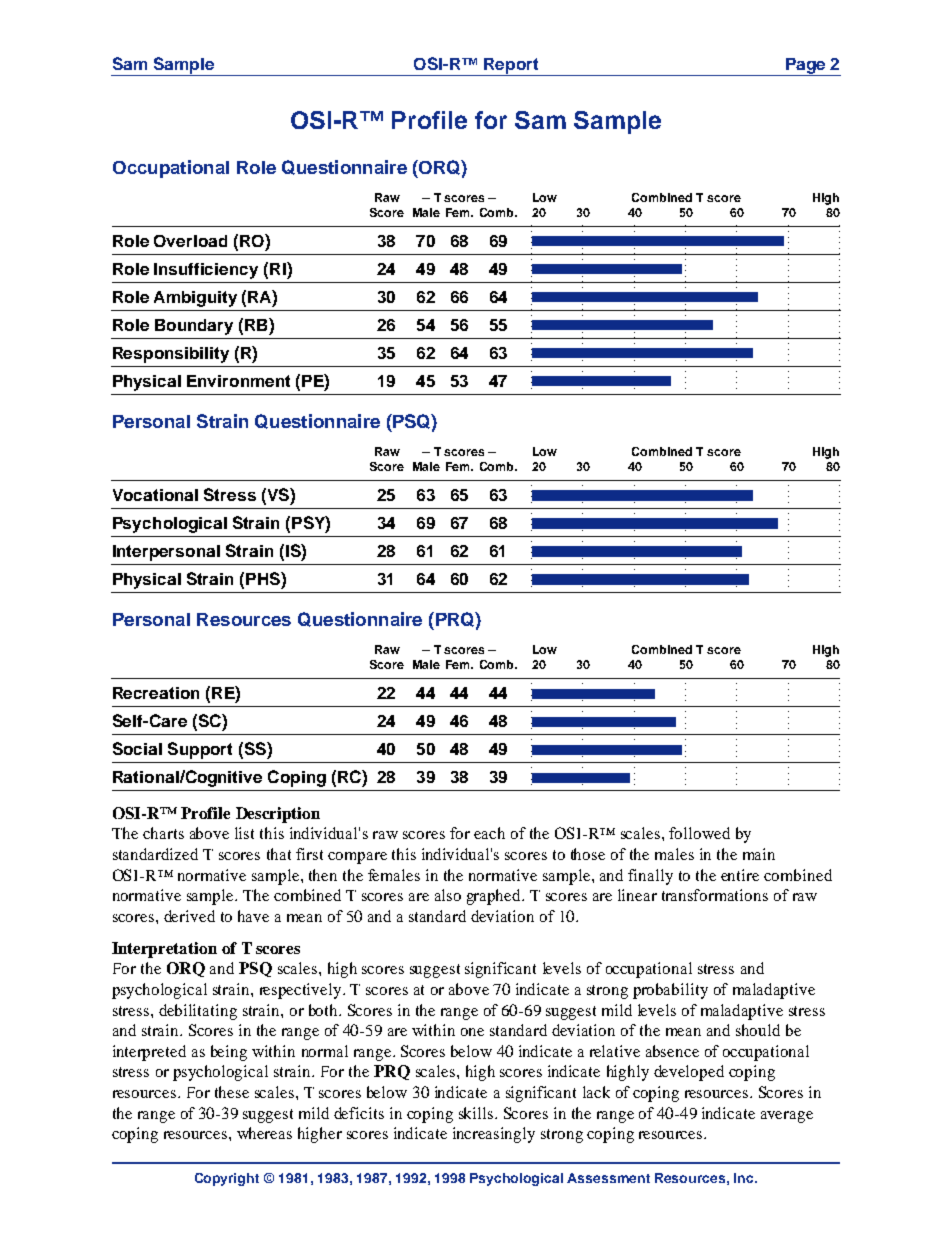 This screenshot has width=952, height=1233. What do you see at coordinates (787, 1117) in the screenshot?
I see `average` at bounding box center [787, 1117].
